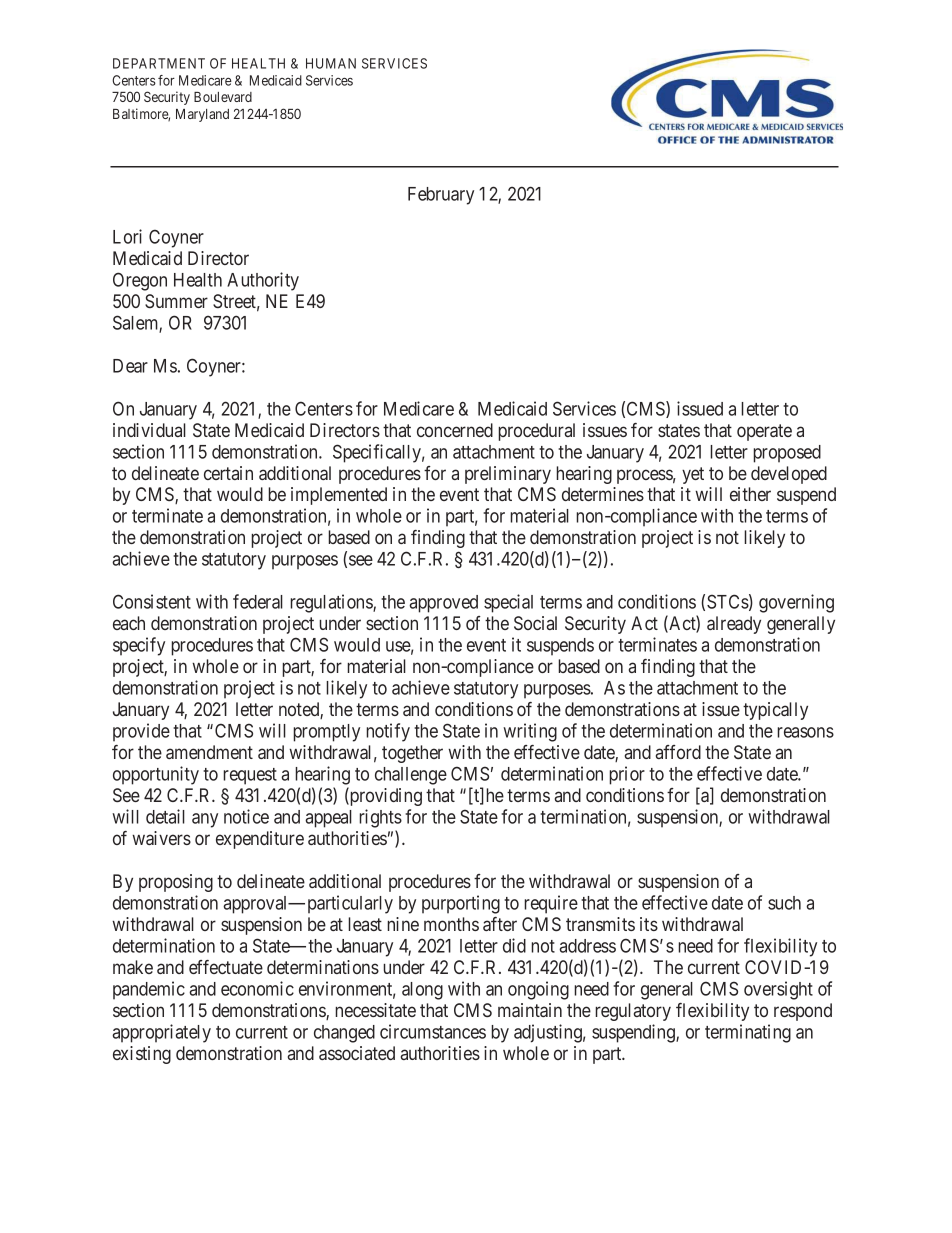  Describe the element at coordinates (258, 601) in the screenshot. I see `federal` at that location.
